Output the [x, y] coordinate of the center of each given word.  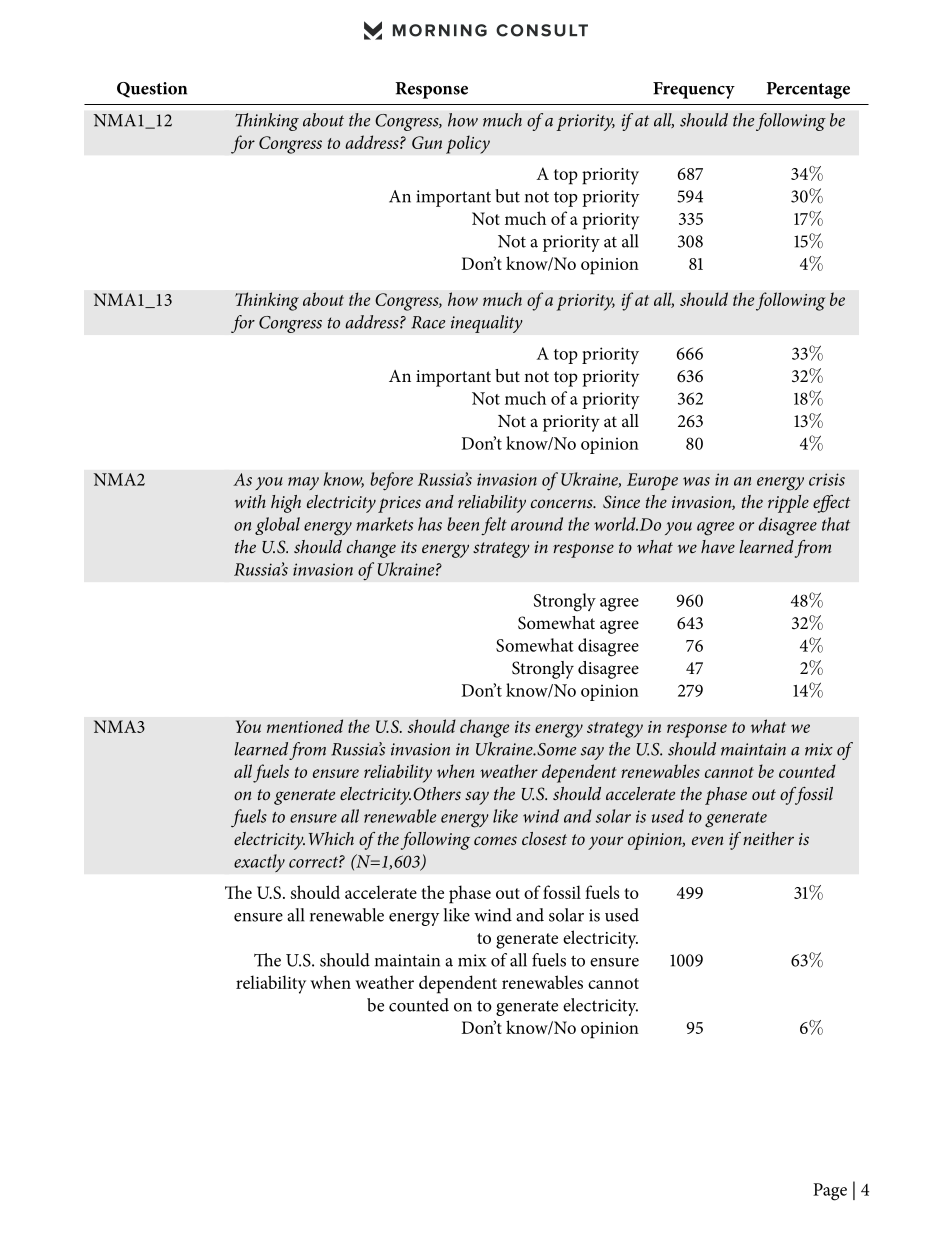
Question [152, 90]
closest [544, 838]
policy [468, 144]
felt [494, 526]
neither [768, 838]
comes [495, 840]
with [250, 501]
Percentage [808, 90]
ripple [788, 504]
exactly [259, 863]
